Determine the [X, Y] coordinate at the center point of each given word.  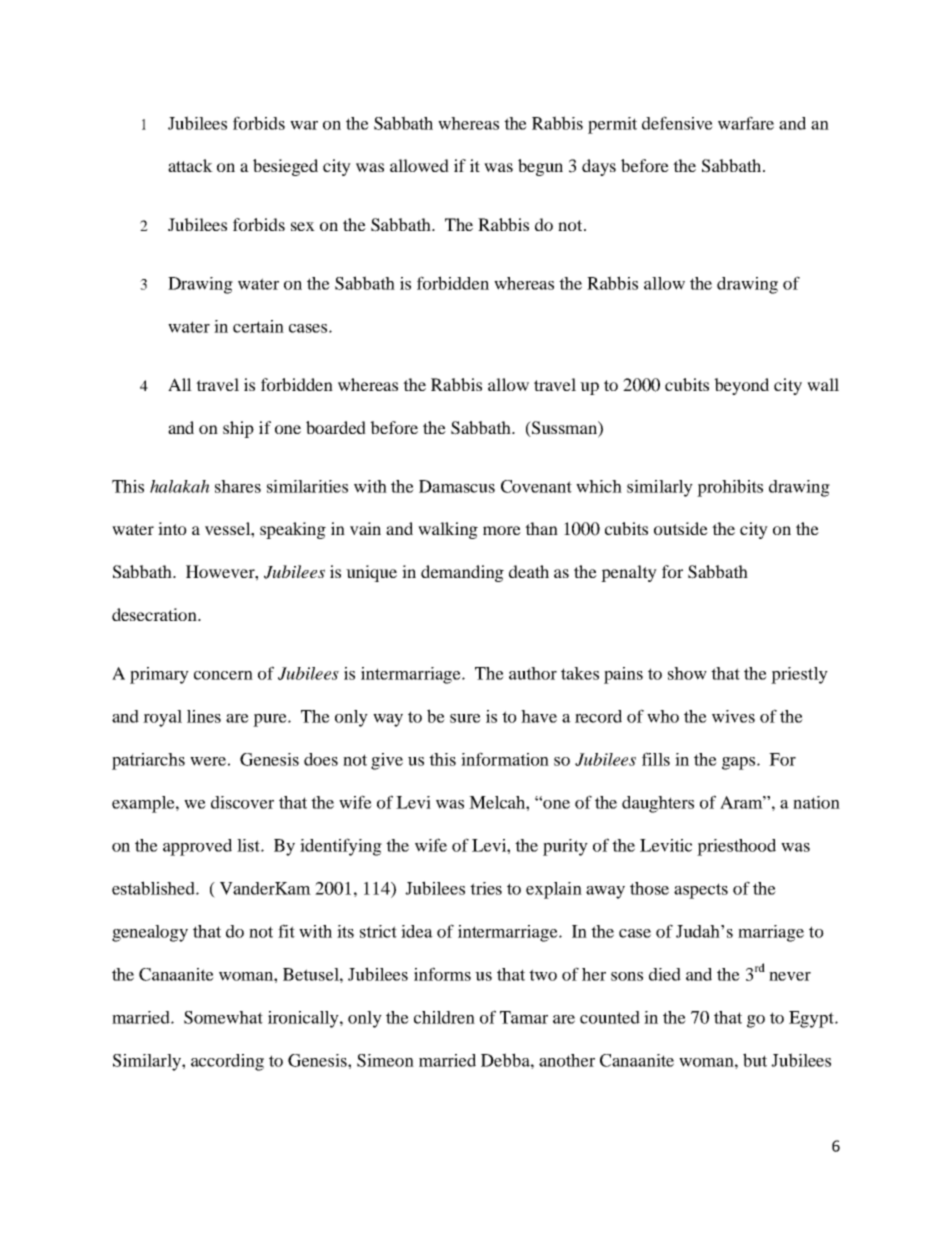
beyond [741, 386]
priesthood [736, 847]
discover [242, 802]
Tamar [524, 1017]
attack [190, 165]
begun [540, 167]
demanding [462, 573]
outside [681, 528]
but [755, 1060]
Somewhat [223, 1017]
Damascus [457, 486]
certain [258, 326]
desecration [155, 614]
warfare [746, 123]
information [505, 759]
